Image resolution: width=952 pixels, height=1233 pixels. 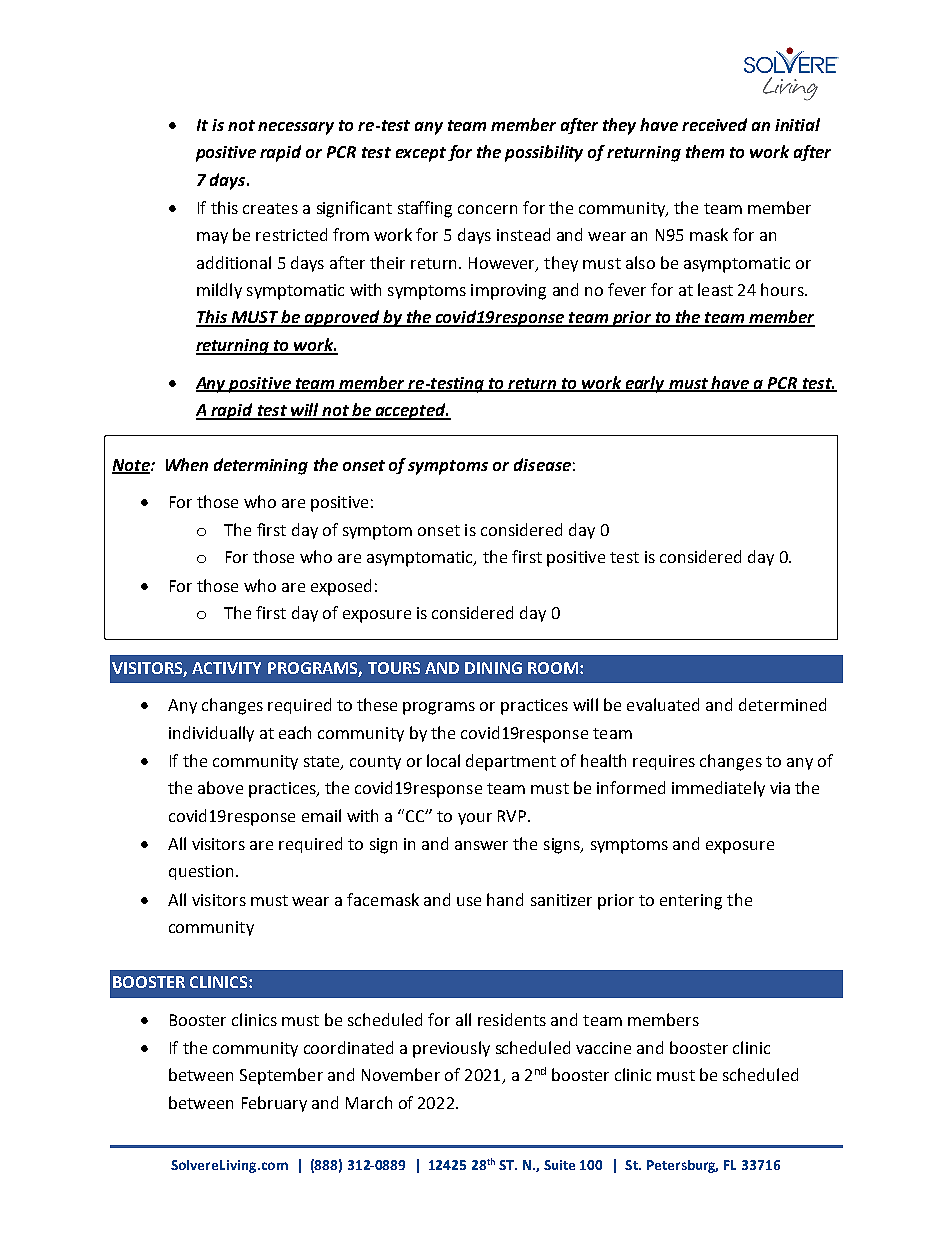 What do you see at coordinates (401, 1074) in the image?
I see `November` at bounding box center [401, 1074].
